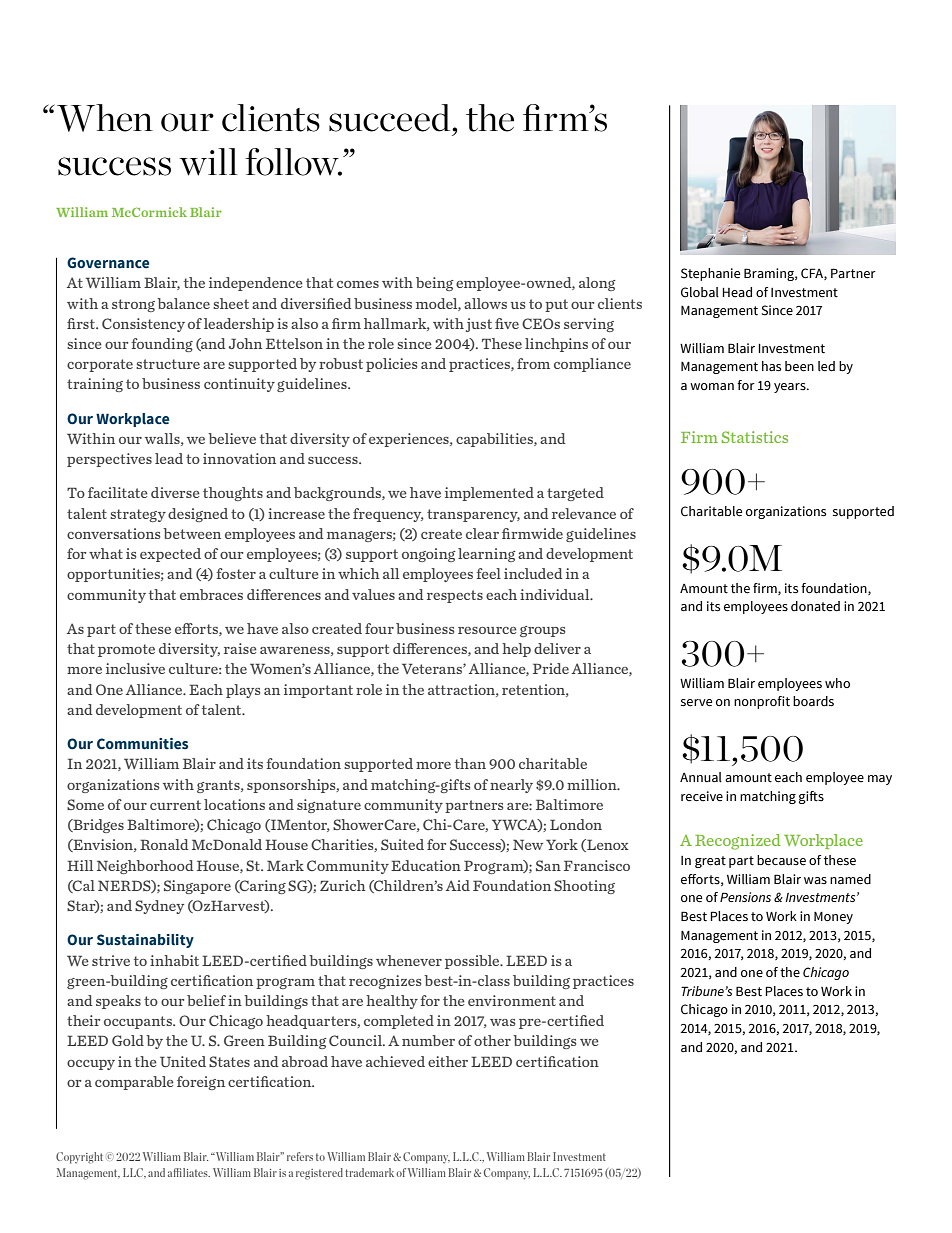 The height and width of the image is (1233, 952). What do you see at coordinates (391, 118) in the image?
I see `succeed` at bounding box center [391, 118].
